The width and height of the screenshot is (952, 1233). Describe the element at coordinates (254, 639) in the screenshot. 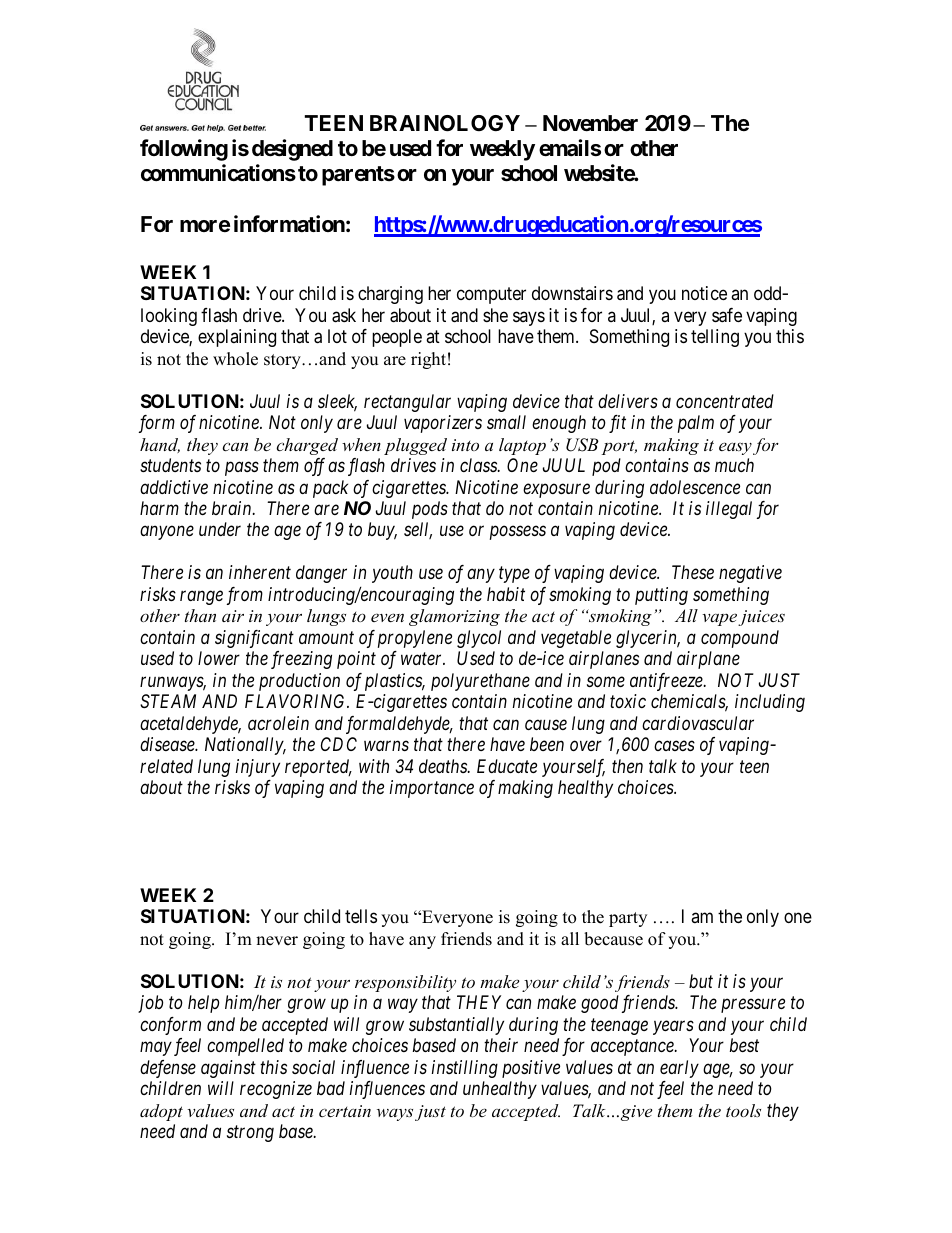

I see `significant` at that location.
